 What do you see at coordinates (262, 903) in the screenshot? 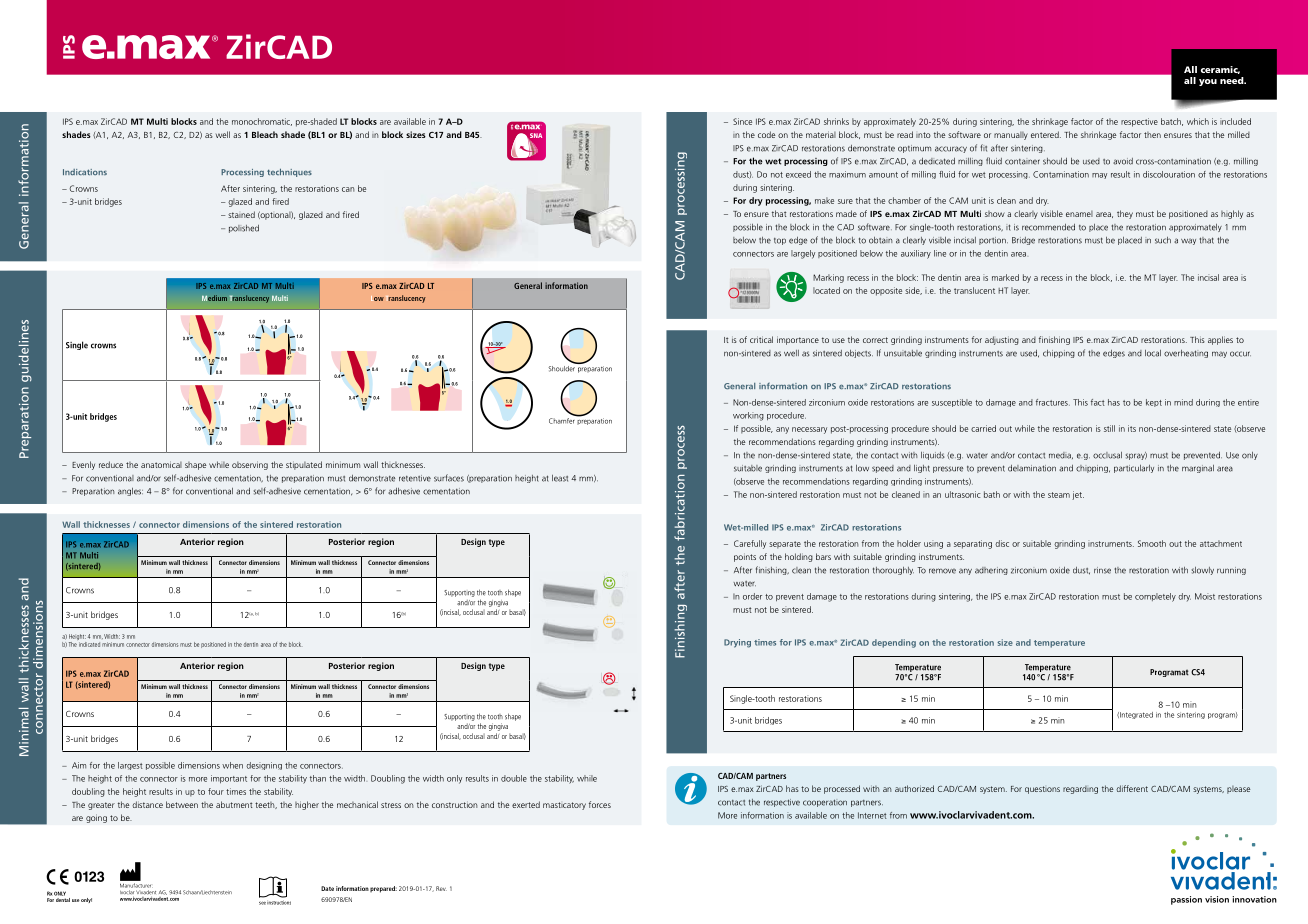
I see `see` at bounding box center [262, 903].
